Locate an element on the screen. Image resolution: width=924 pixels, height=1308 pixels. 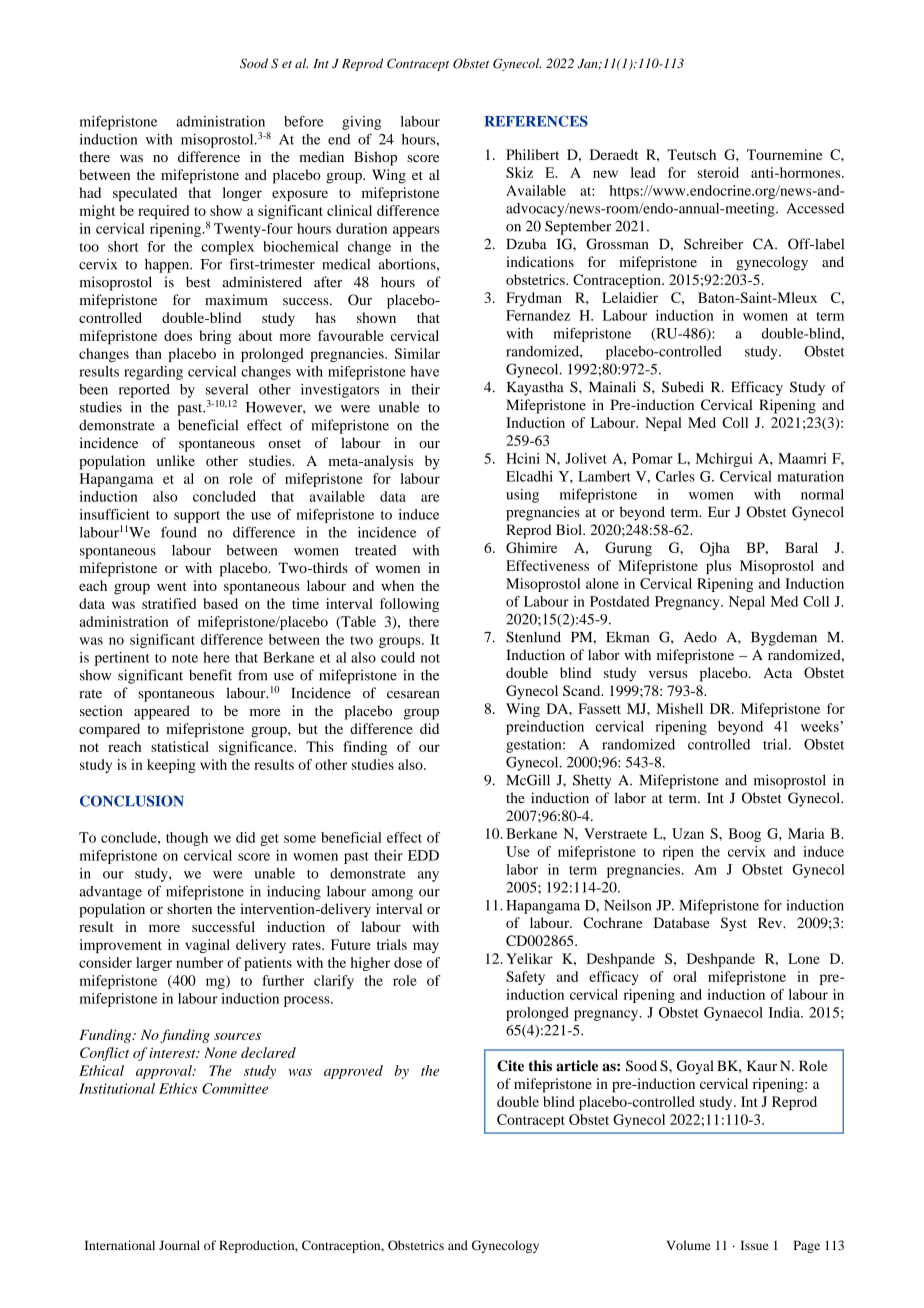
have is located at coordinates (424, 371).
